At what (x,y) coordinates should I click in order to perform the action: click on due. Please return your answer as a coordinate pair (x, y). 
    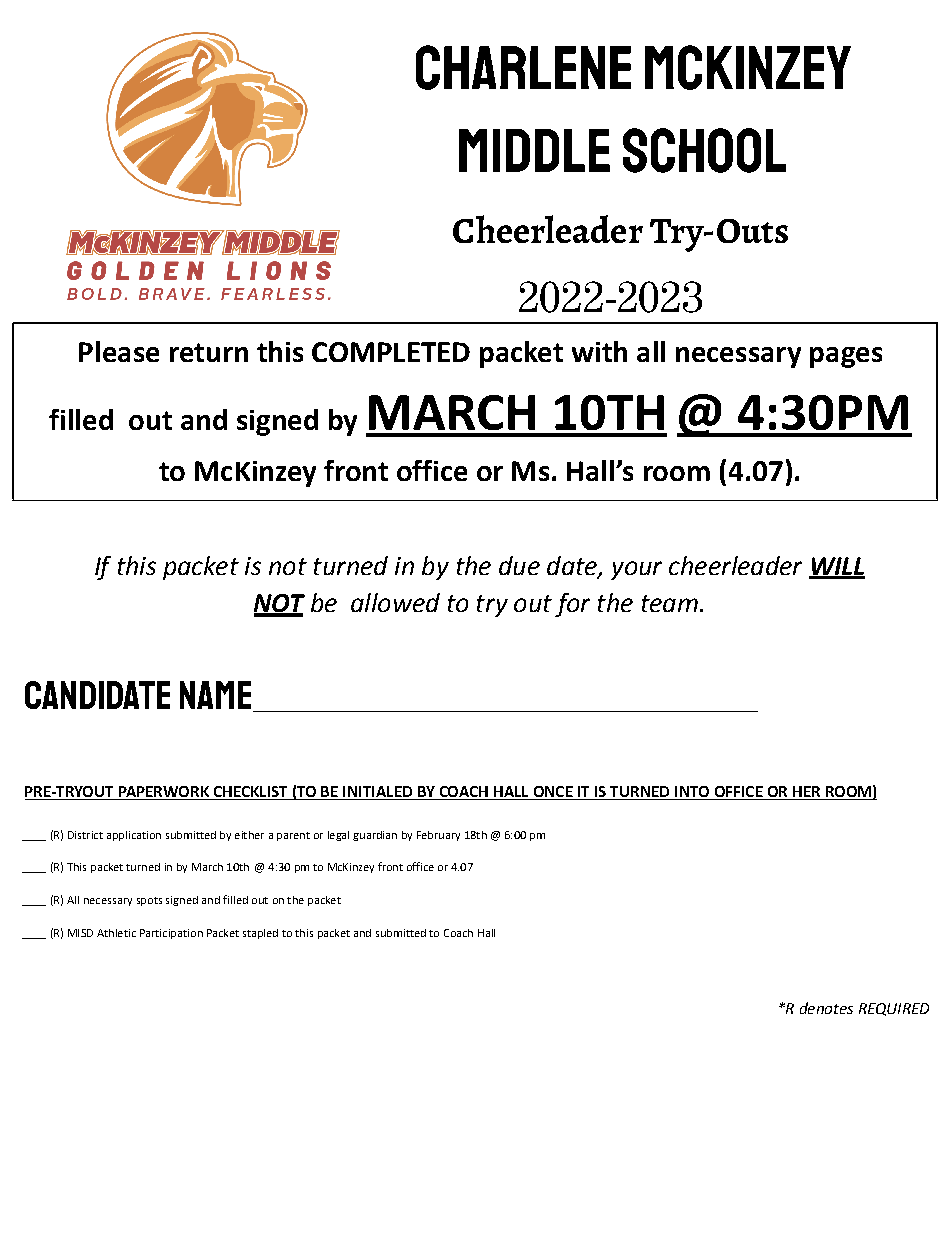
    Looking at the image, I should click on (519, 565).
